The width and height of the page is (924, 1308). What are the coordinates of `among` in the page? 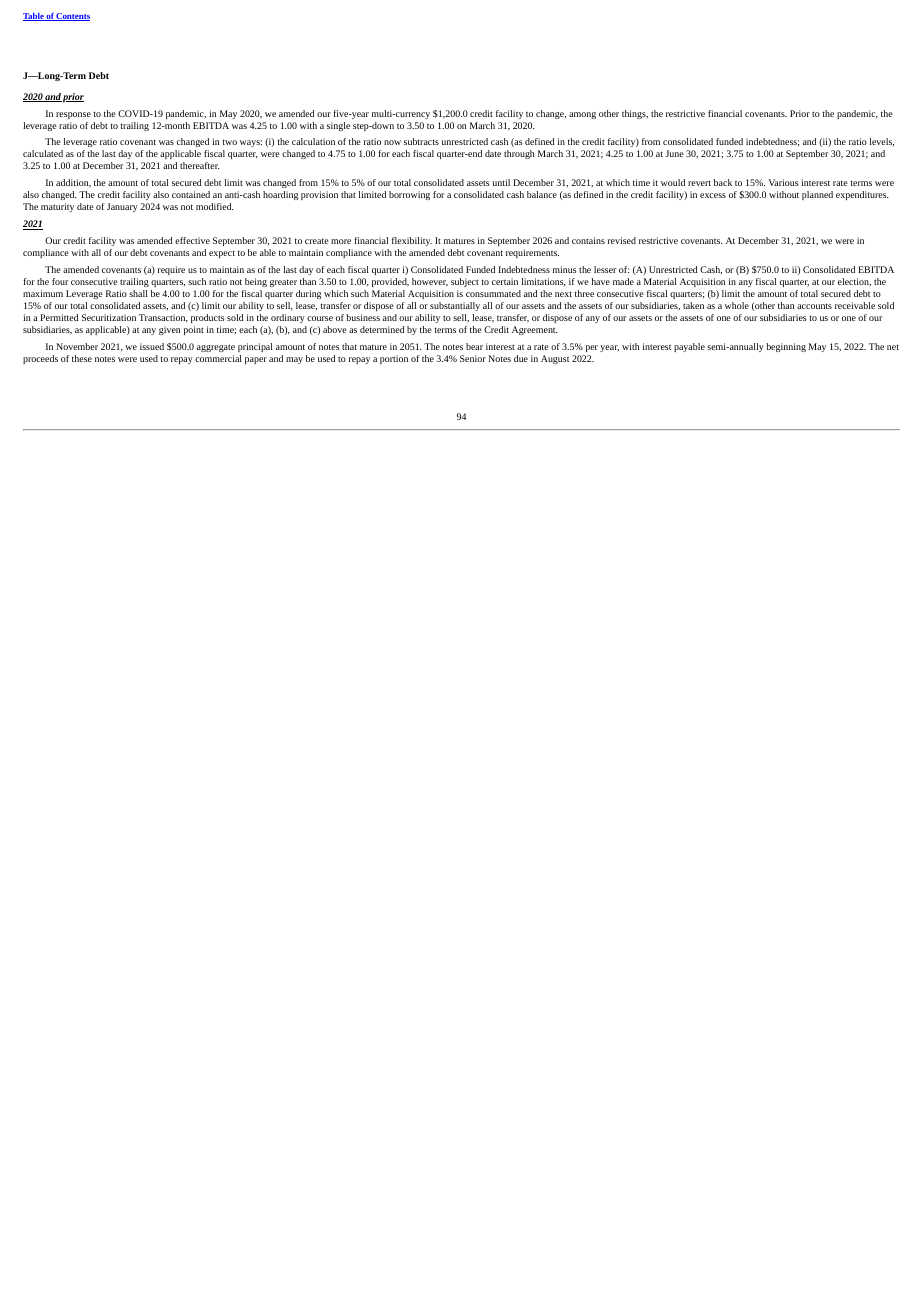 It's located at (582, 115).
